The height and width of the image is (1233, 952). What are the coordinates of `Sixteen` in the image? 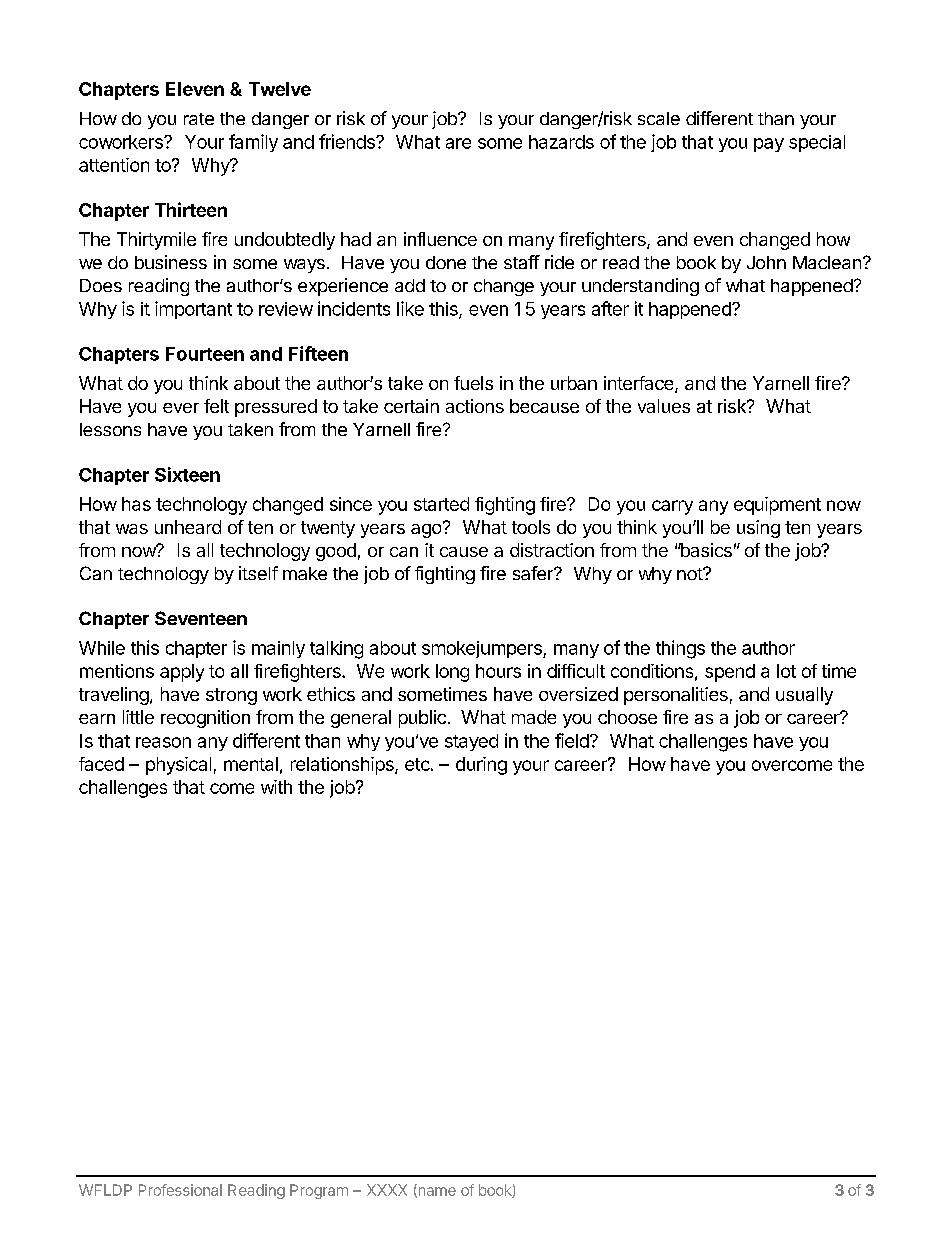 It's located at (187, 474).
